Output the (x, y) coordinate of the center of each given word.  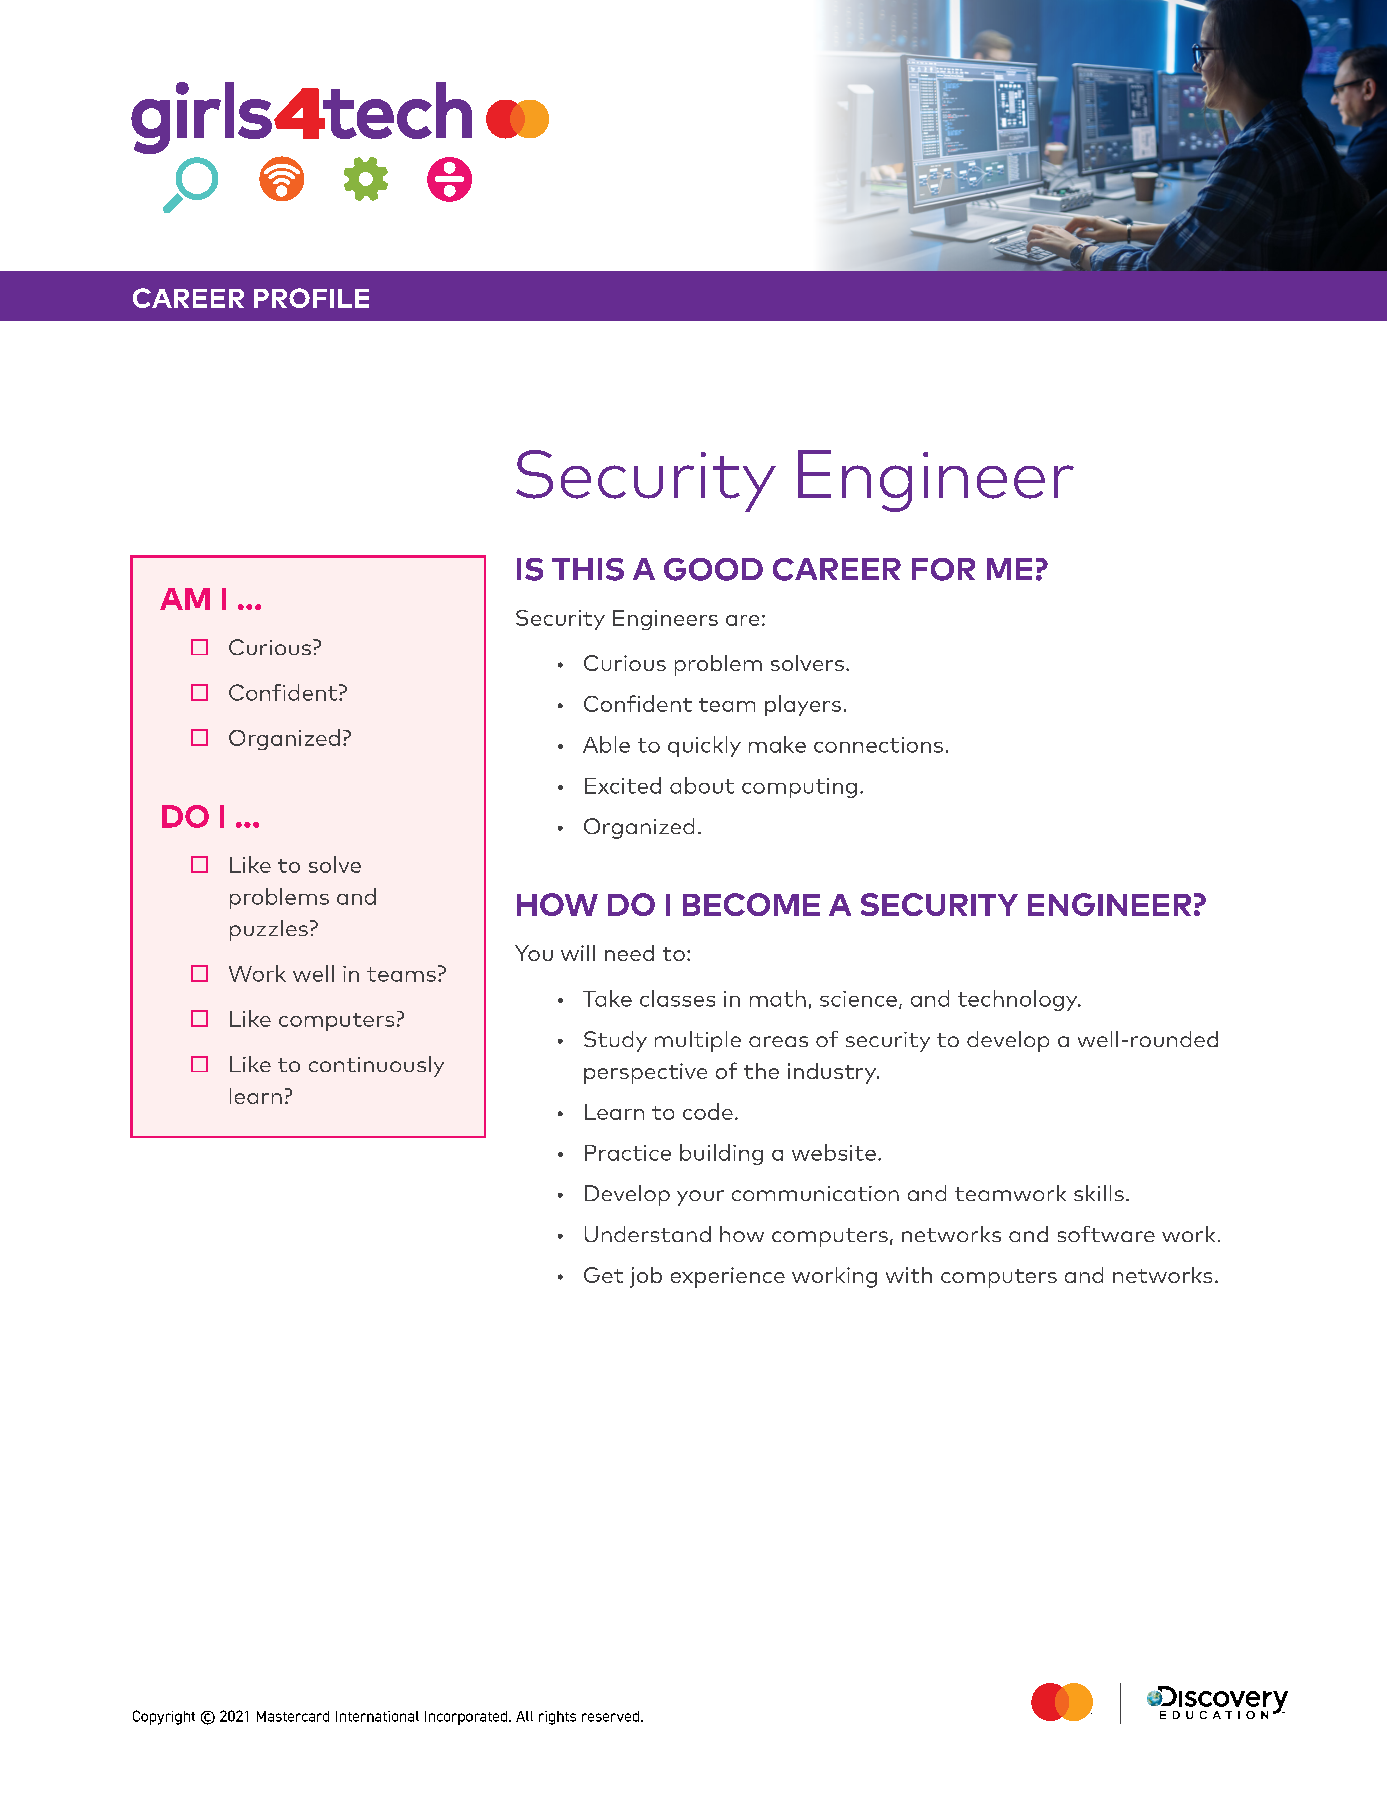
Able (606, 744)
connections (878, 745)
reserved (612, 1716)
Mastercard (293, 1716)
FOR (943, 569)
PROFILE (311, 298)
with (909, 1275)
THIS (588, 569)
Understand (648, 1234)
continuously (376, 1066)
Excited (623, 785)
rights (557, 1718)
